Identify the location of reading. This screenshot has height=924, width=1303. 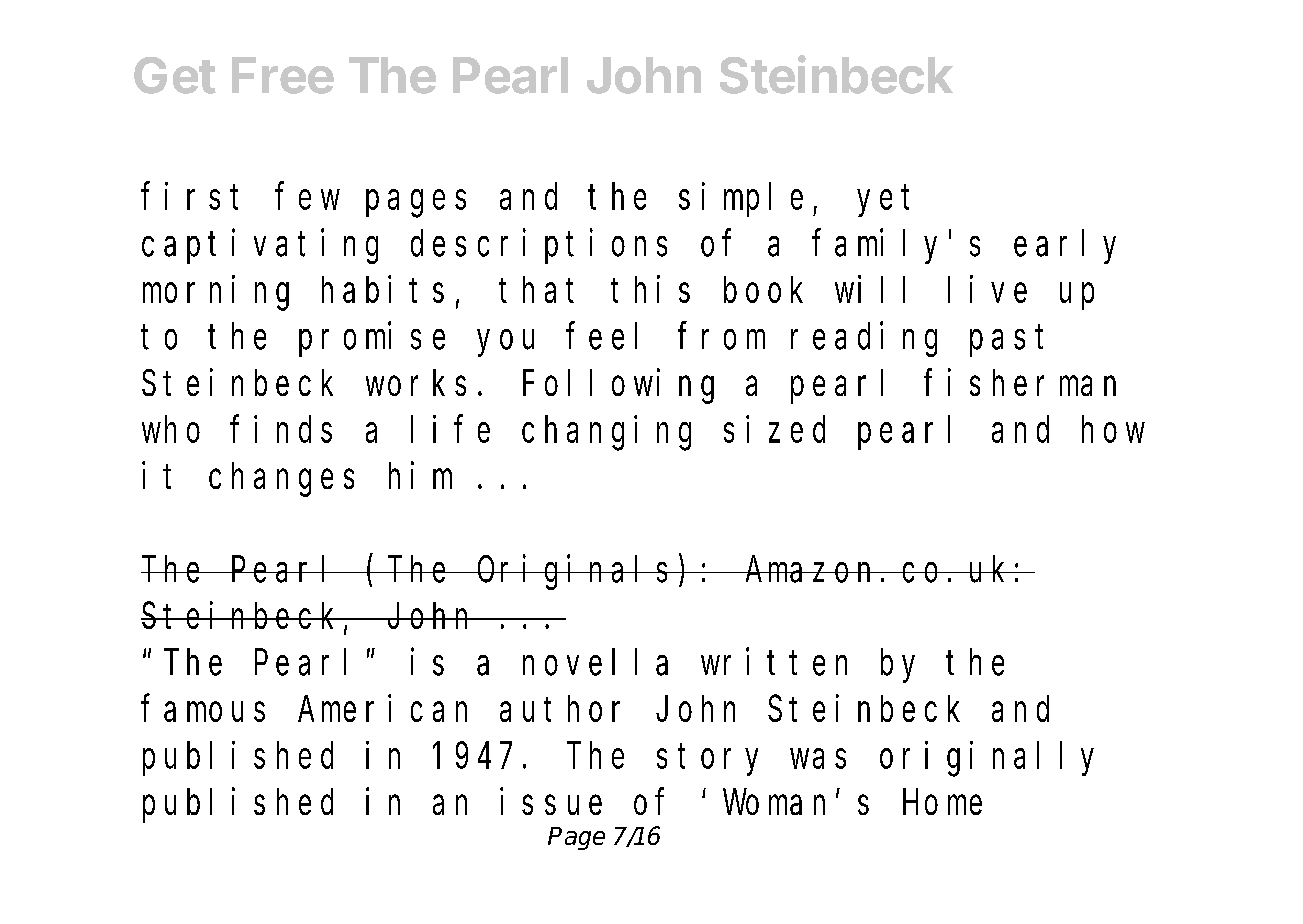
(864, 339).
